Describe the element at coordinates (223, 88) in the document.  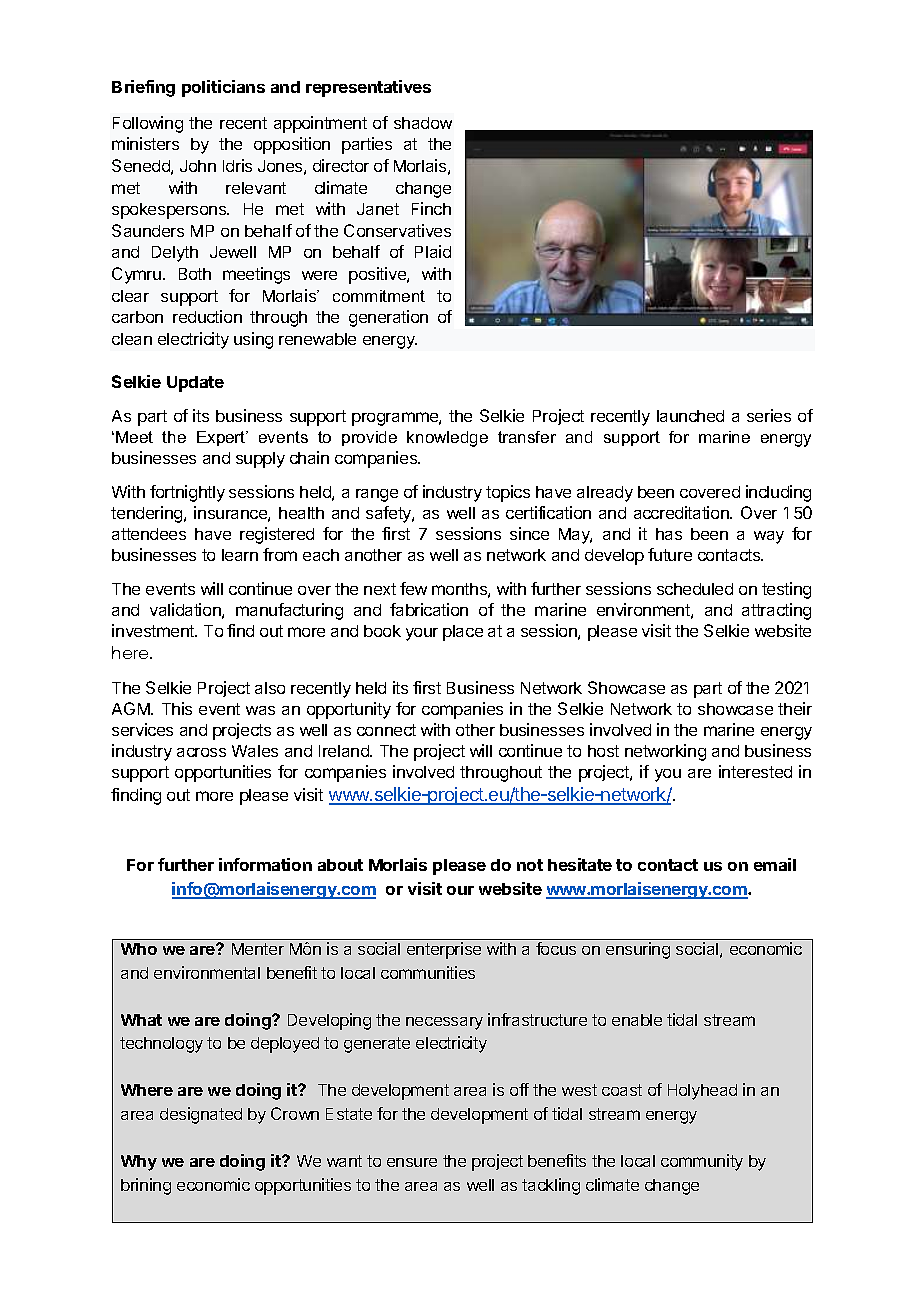
I see `politicians` at that location.
